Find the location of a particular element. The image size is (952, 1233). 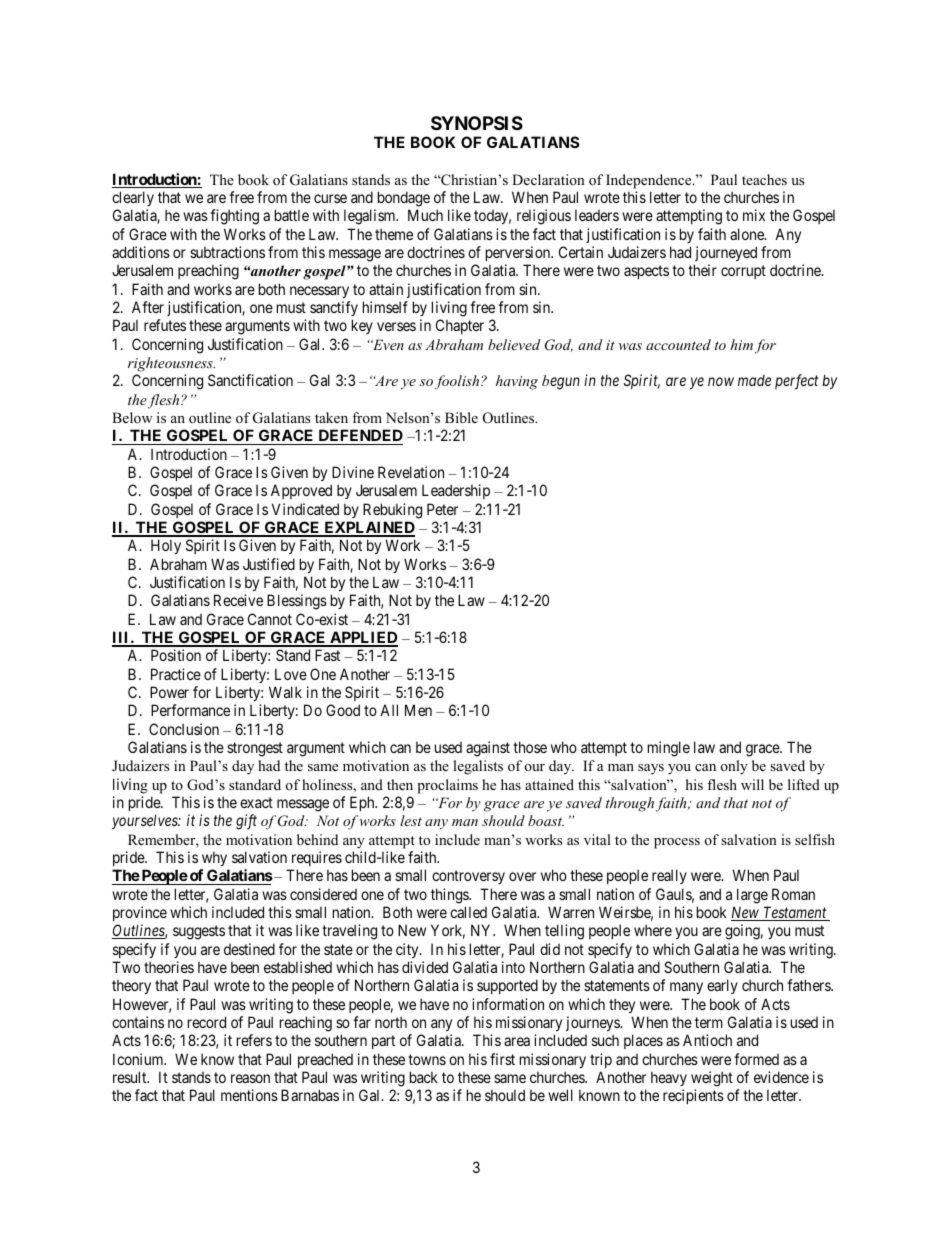

first is located at coordinates (502, 1059).
